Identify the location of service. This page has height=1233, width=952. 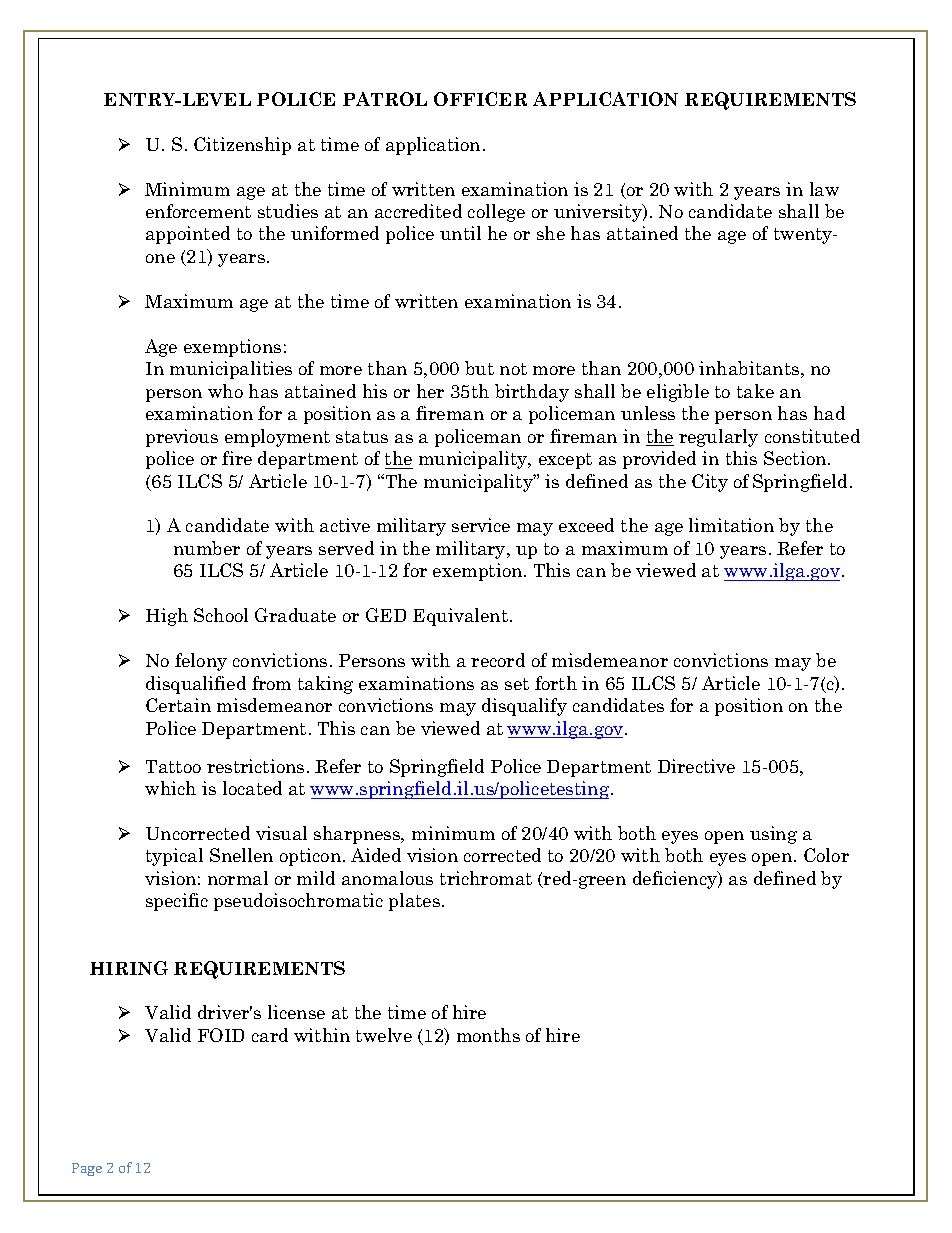
(481, 525).
